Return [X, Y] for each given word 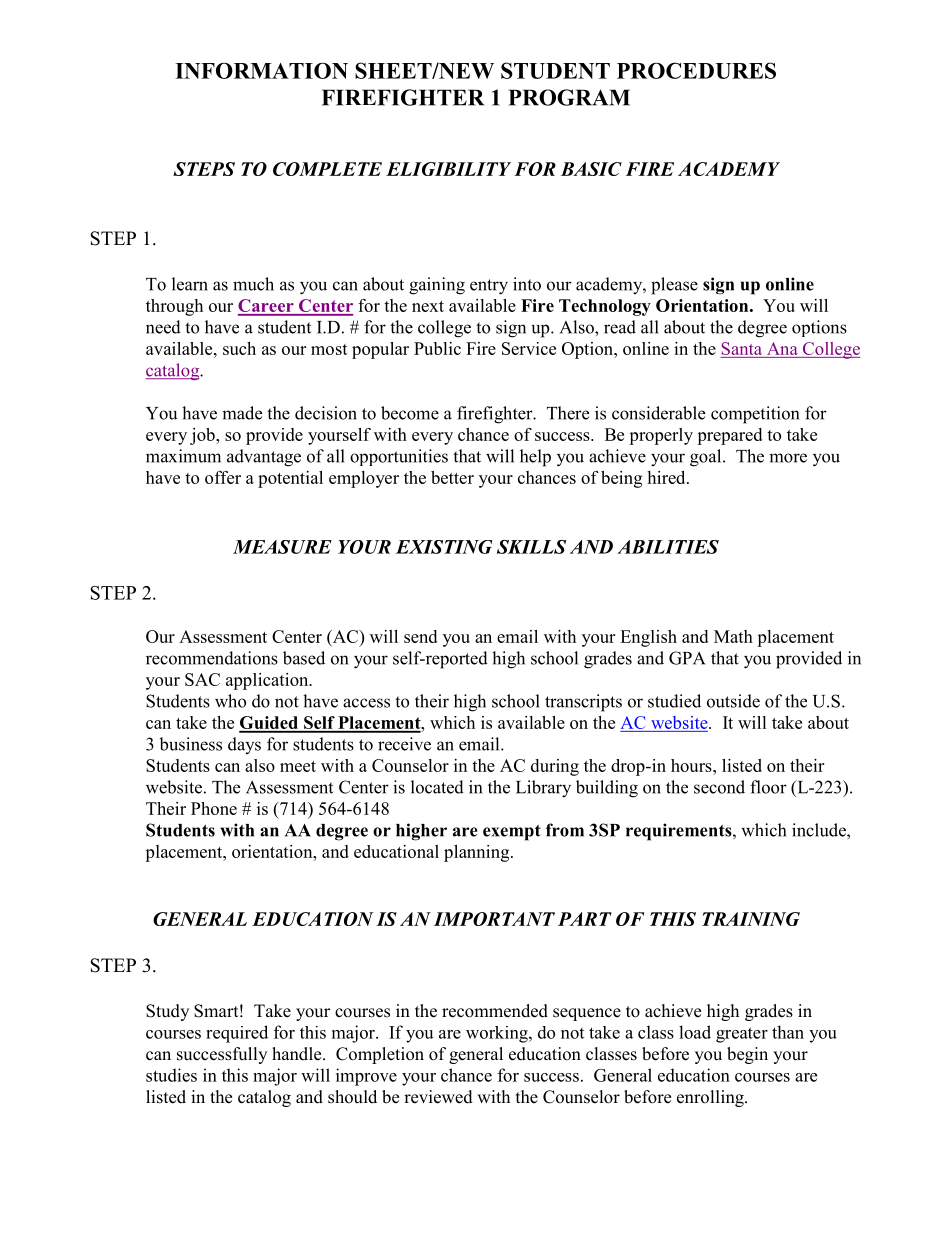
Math [733, 636]
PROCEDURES [696, 70]
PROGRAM [569, 97]
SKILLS [531, 547]
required [237, 1034]
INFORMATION [261, 71]
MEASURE [282, 547]
